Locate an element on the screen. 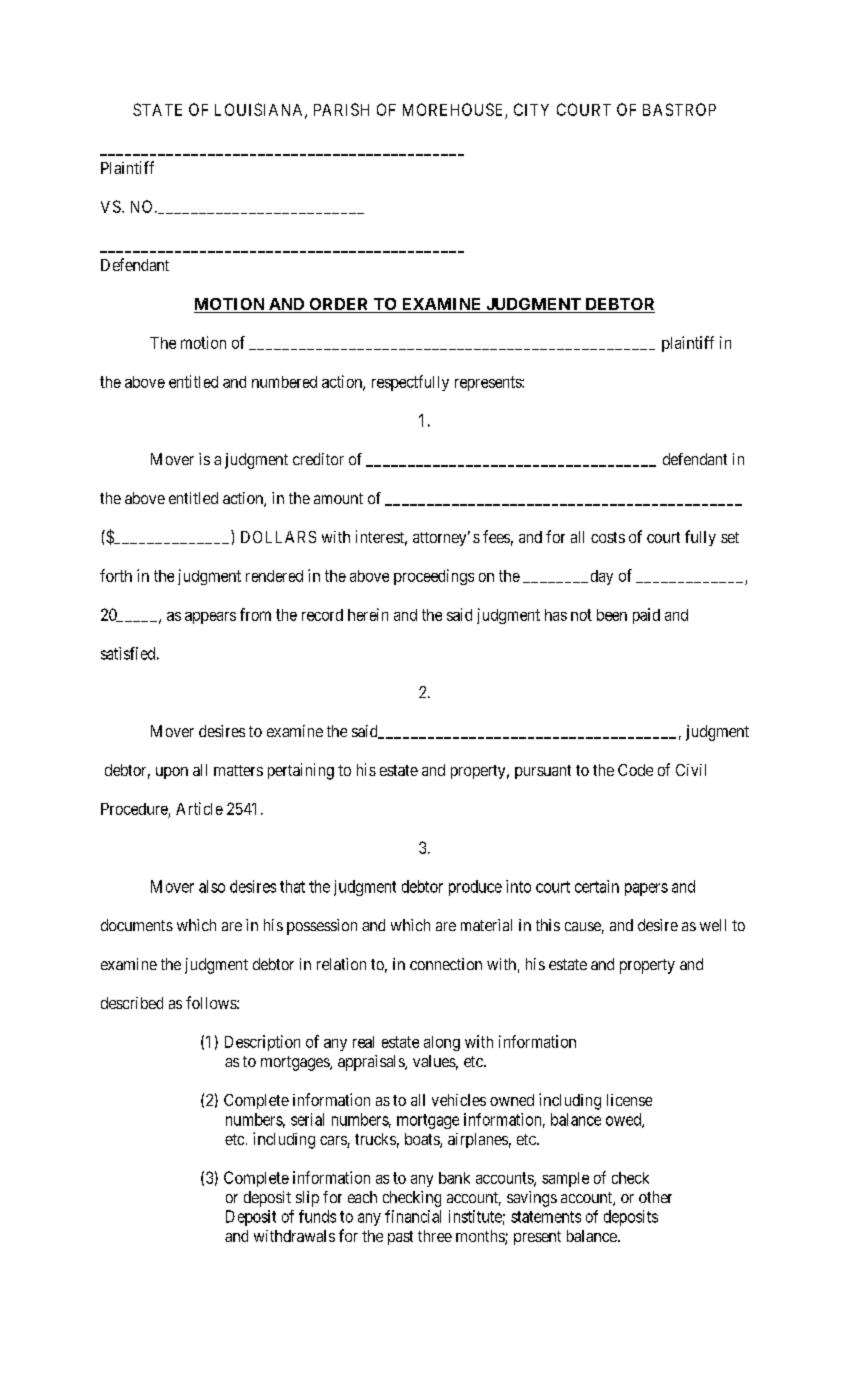  costs is located at coordinates (608, 537).
